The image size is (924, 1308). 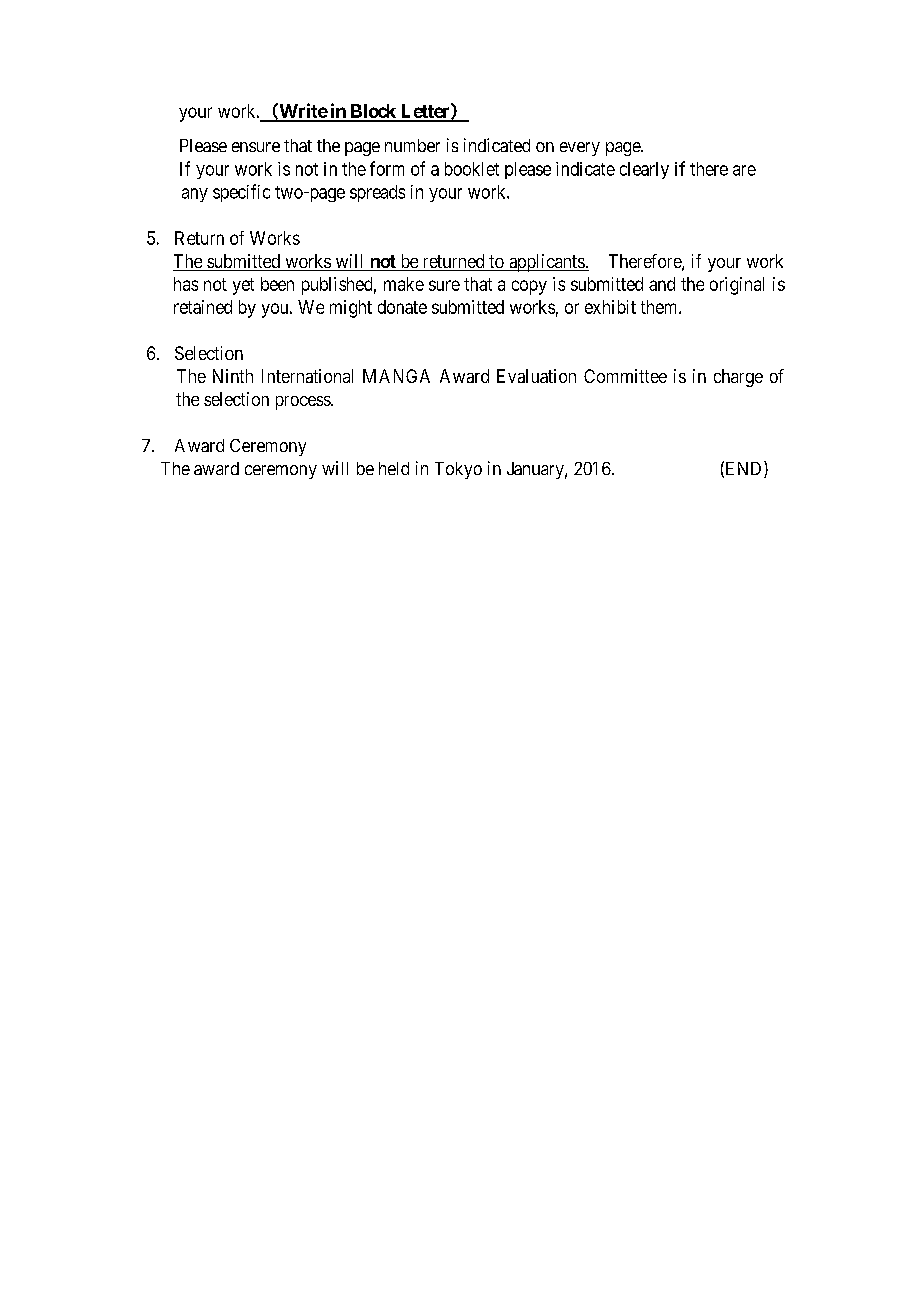 I want to click on specific, so click(x=241, y=193).
